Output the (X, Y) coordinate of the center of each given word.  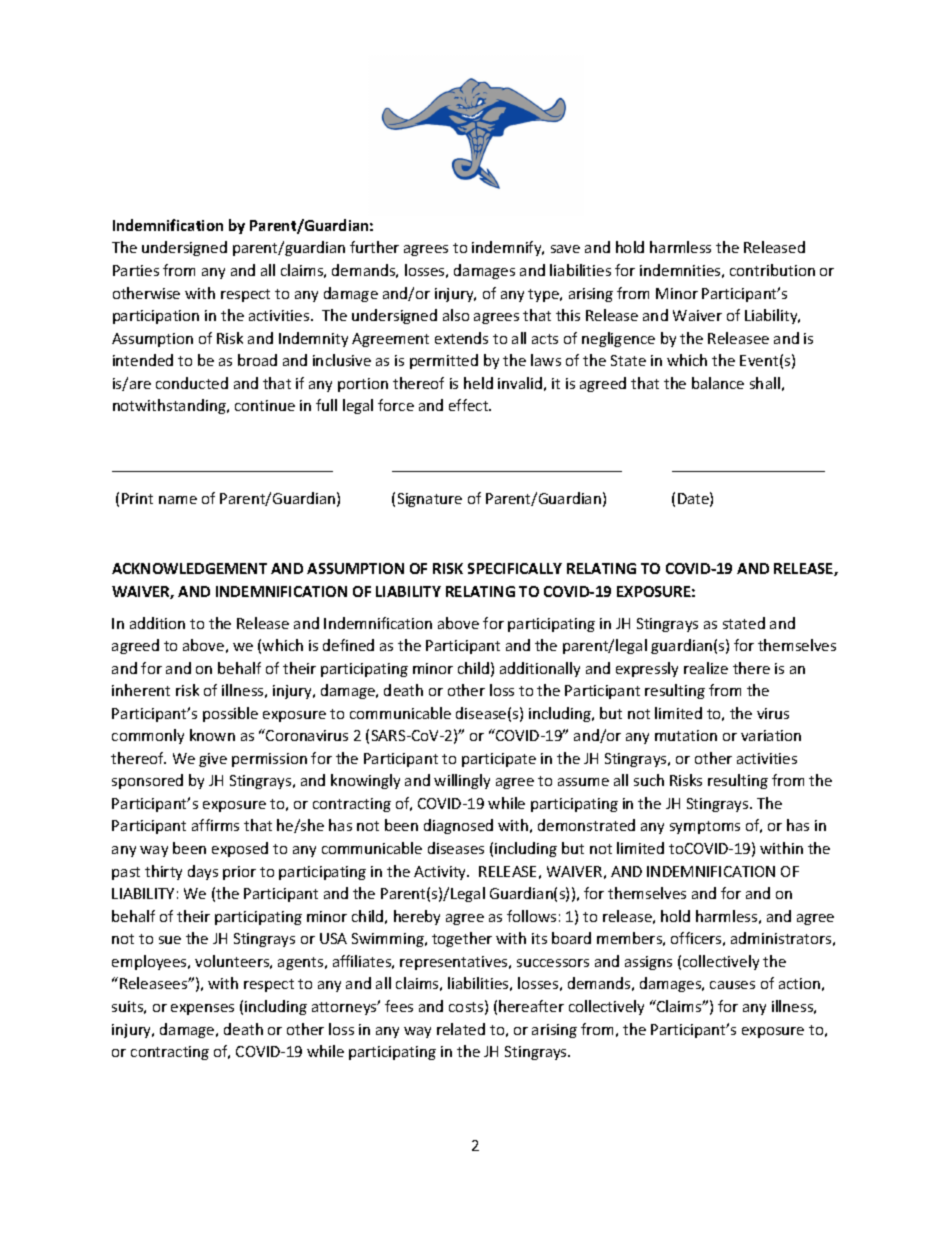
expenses (202, 1009)
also (456, 315)
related (461, 1029)
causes (732, 985)
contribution (772, 270)
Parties (136, 270)
